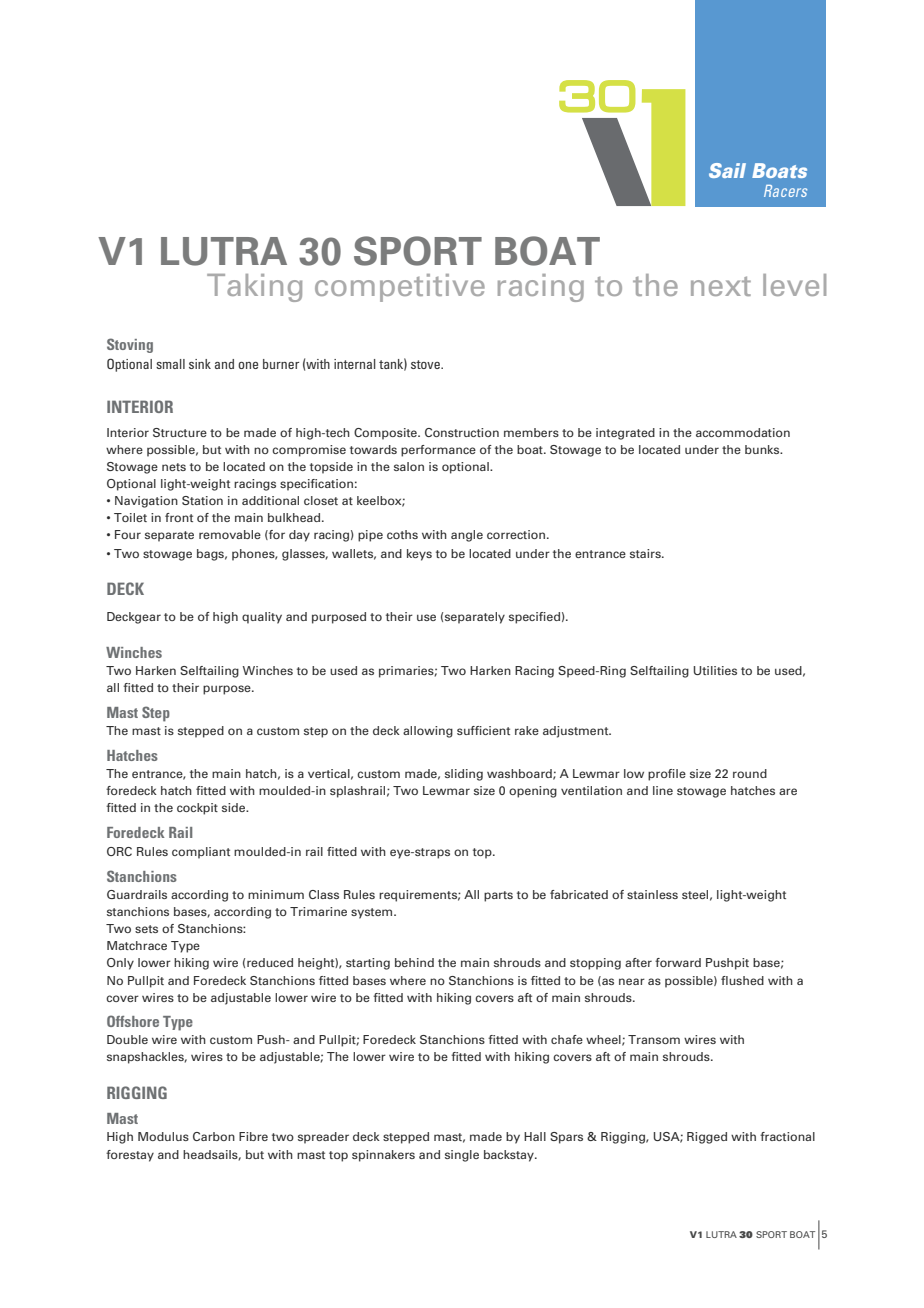 This image has height=1308, width=924. I want to click on competitive, so click(400, 288).
